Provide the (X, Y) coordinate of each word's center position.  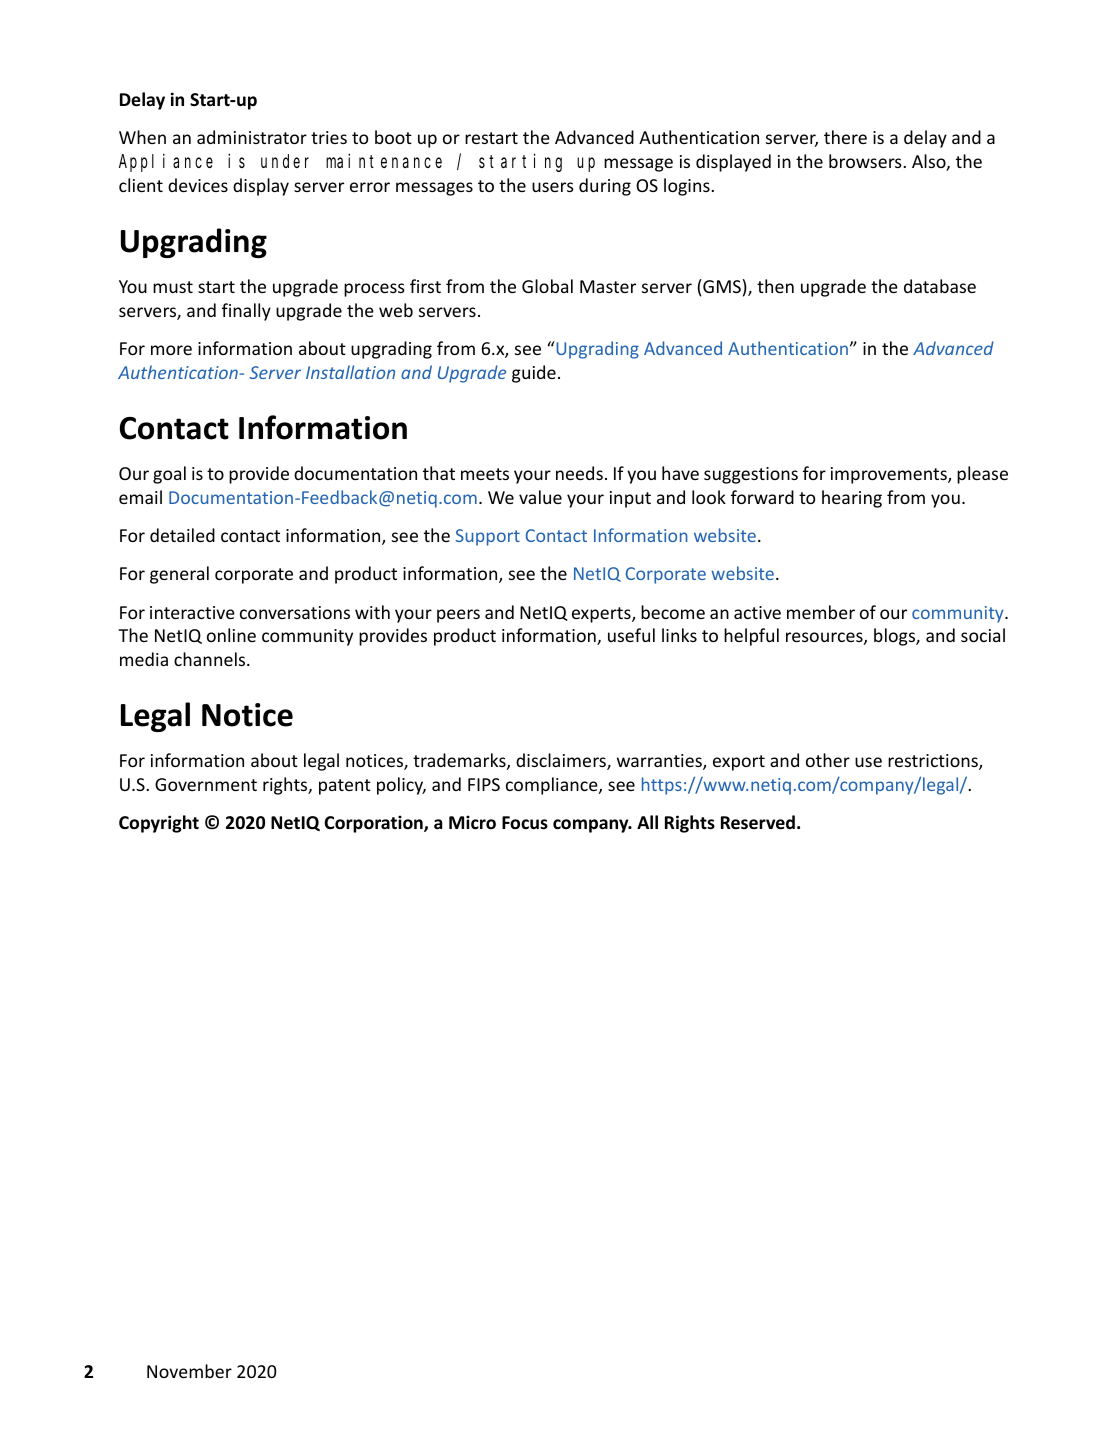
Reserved (758, 822)
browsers (866, 161)
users (553, 187)
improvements (890, 475)
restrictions (934, 762)
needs (579, 473)
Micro (472, 822)
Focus (525, 823)
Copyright (159, 824)
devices (198, 185)
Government (206, 784)
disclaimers (562, 761)
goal (169, 475)
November (189, 1371)
